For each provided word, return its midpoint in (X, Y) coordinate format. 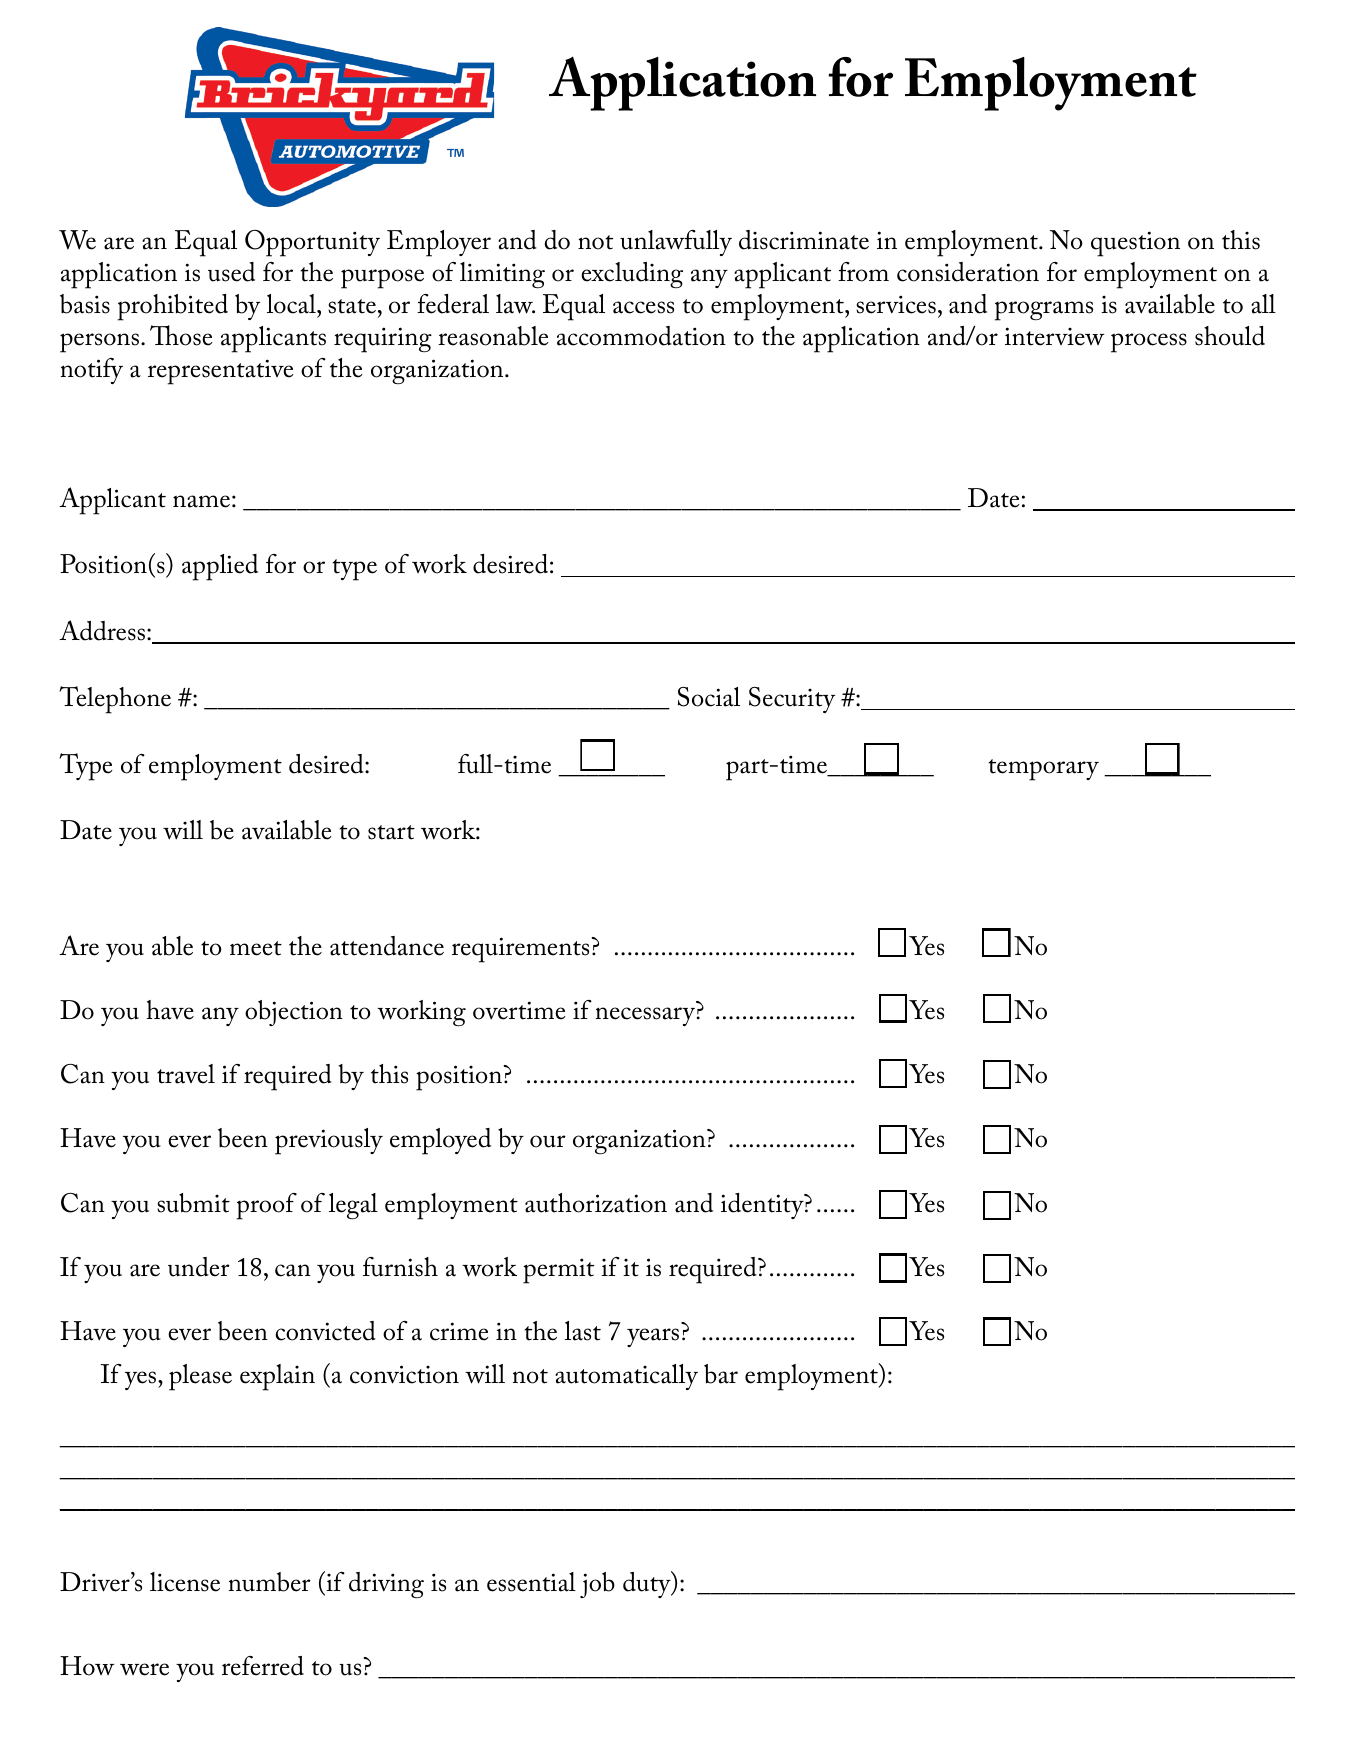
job (597, 1585)
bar (721, 1374)
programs (1043, 311)
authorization (596, 1203)
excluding (632, 275)
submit (193, 1203)
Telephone (115, 700)
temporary (1043, 770)
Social (709, 697)
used (231, 272)
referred (263, 1666)
